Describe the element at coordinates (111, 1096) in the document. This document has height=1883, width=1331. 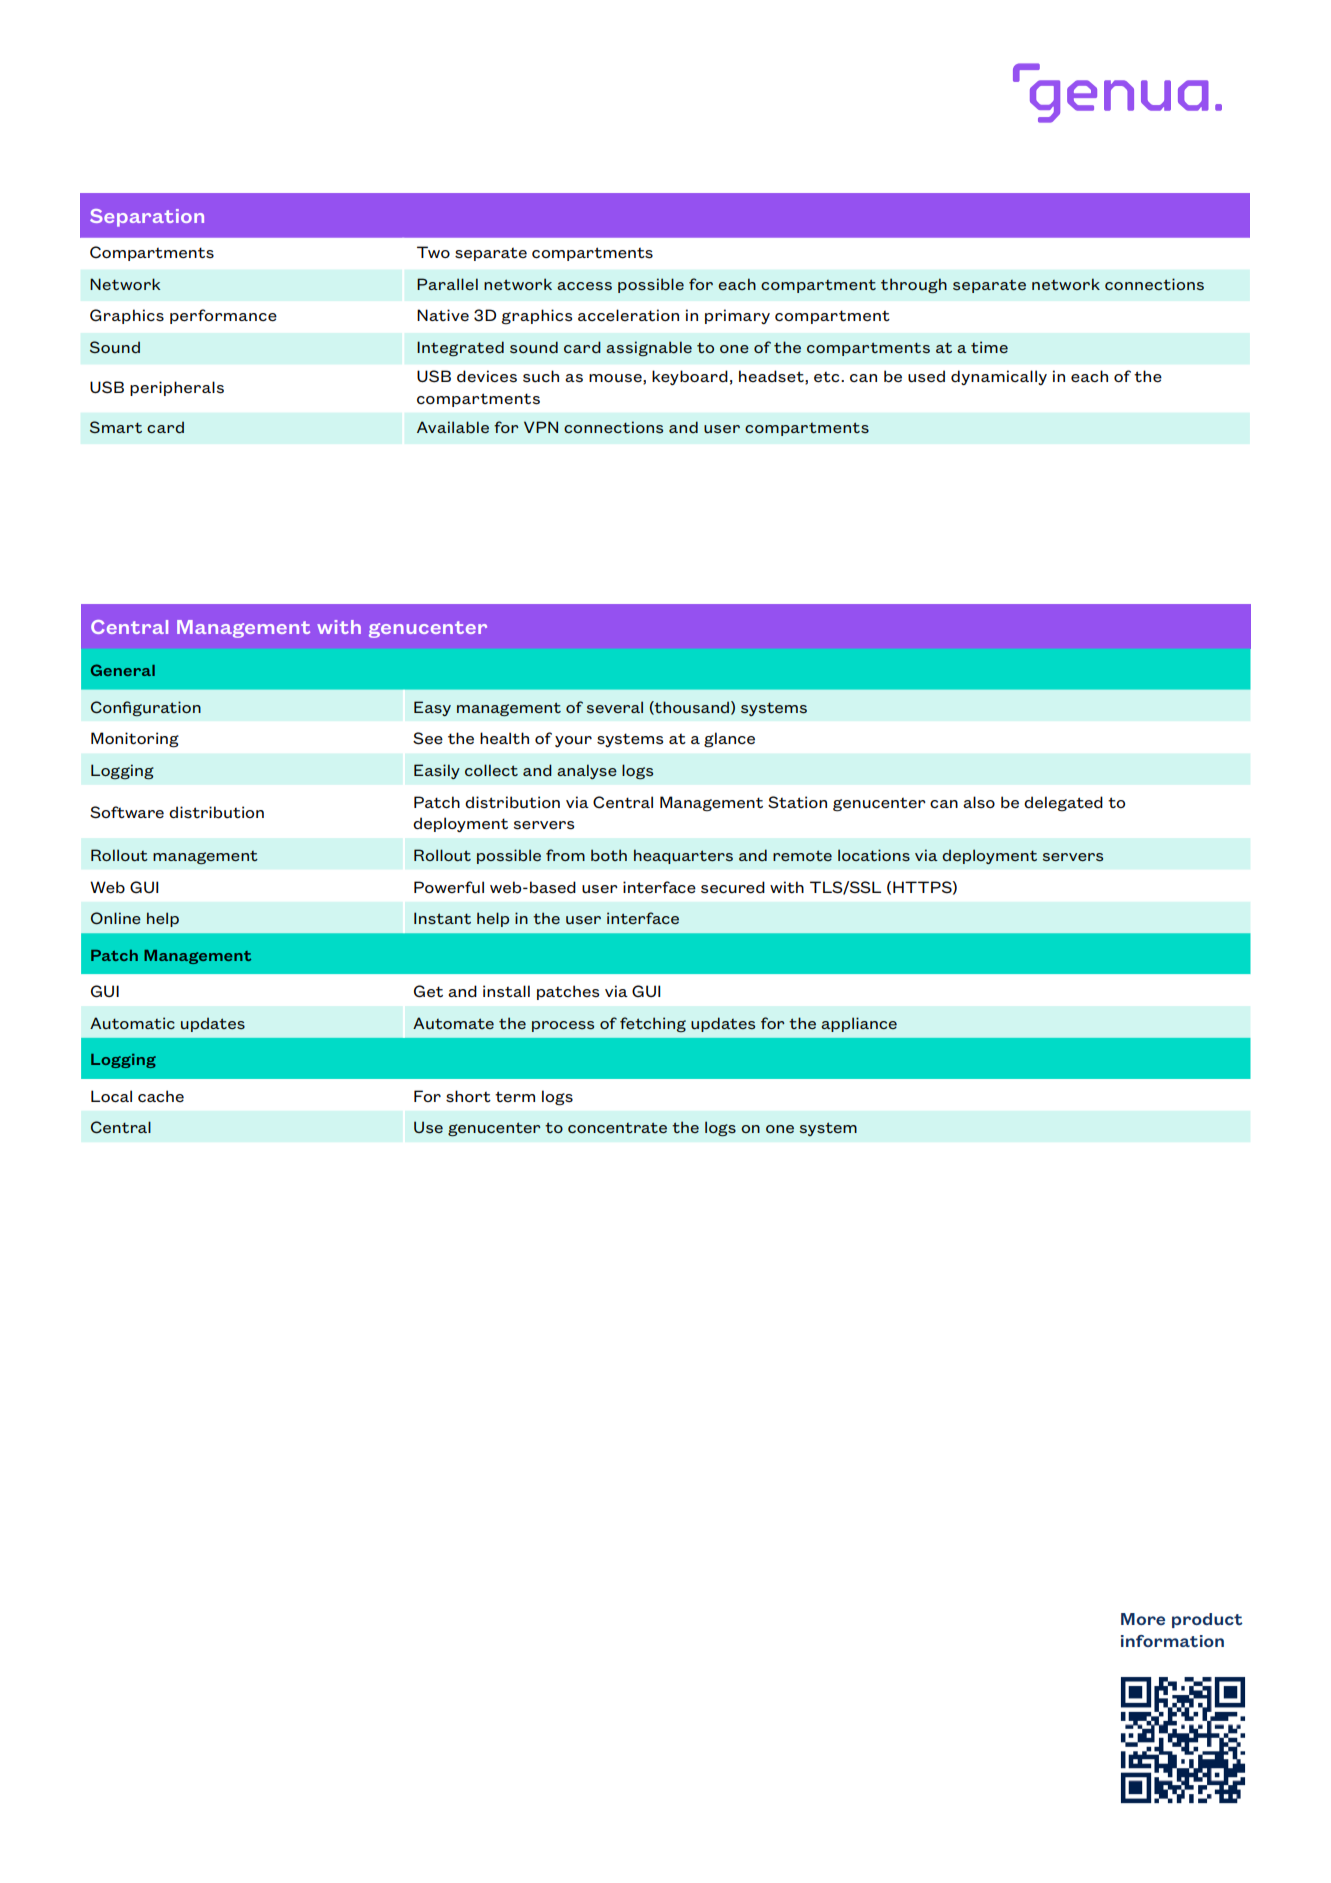
I see `Local` at that location.
